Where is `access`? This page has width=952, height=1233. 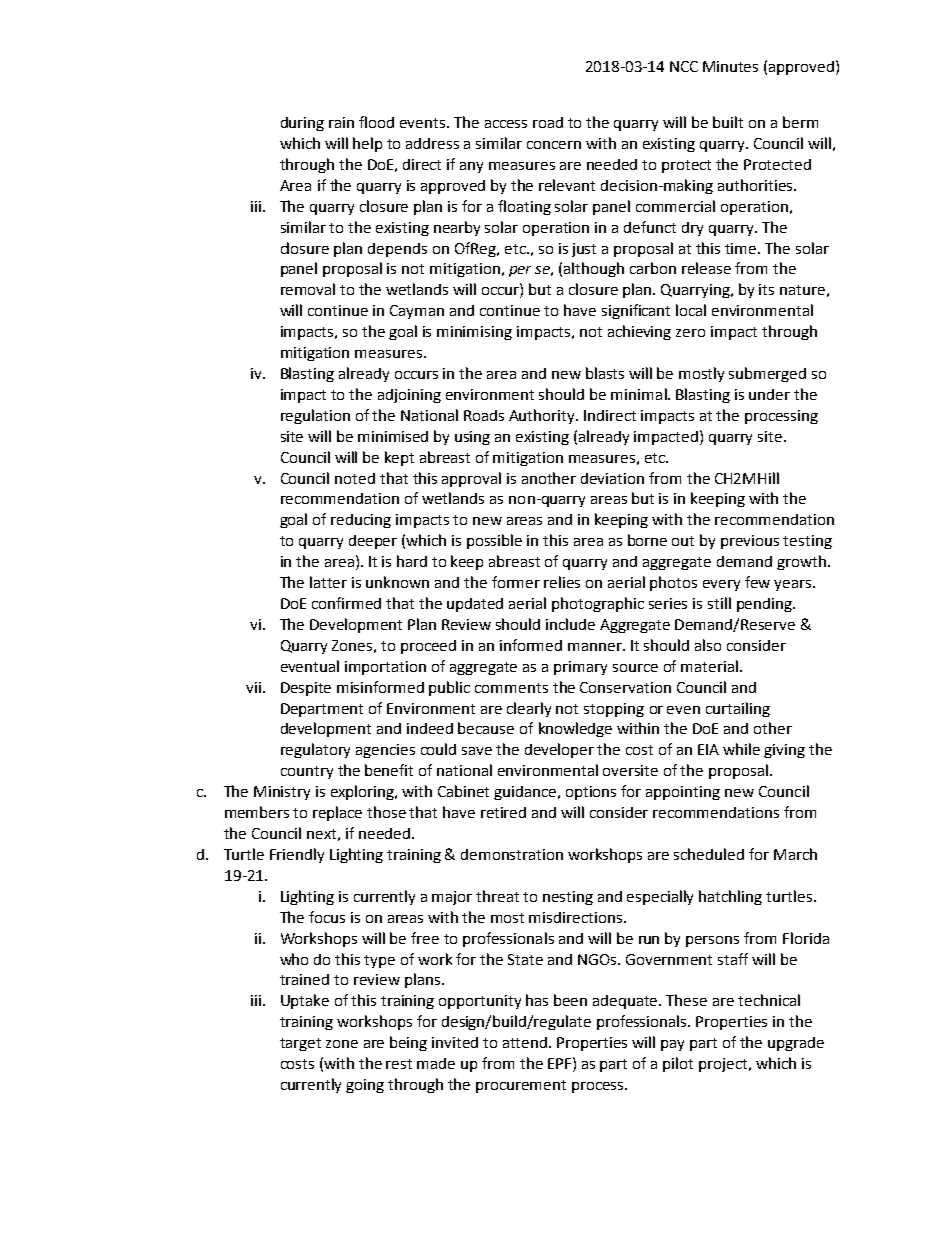 access is located at coordinates (506, 124).
